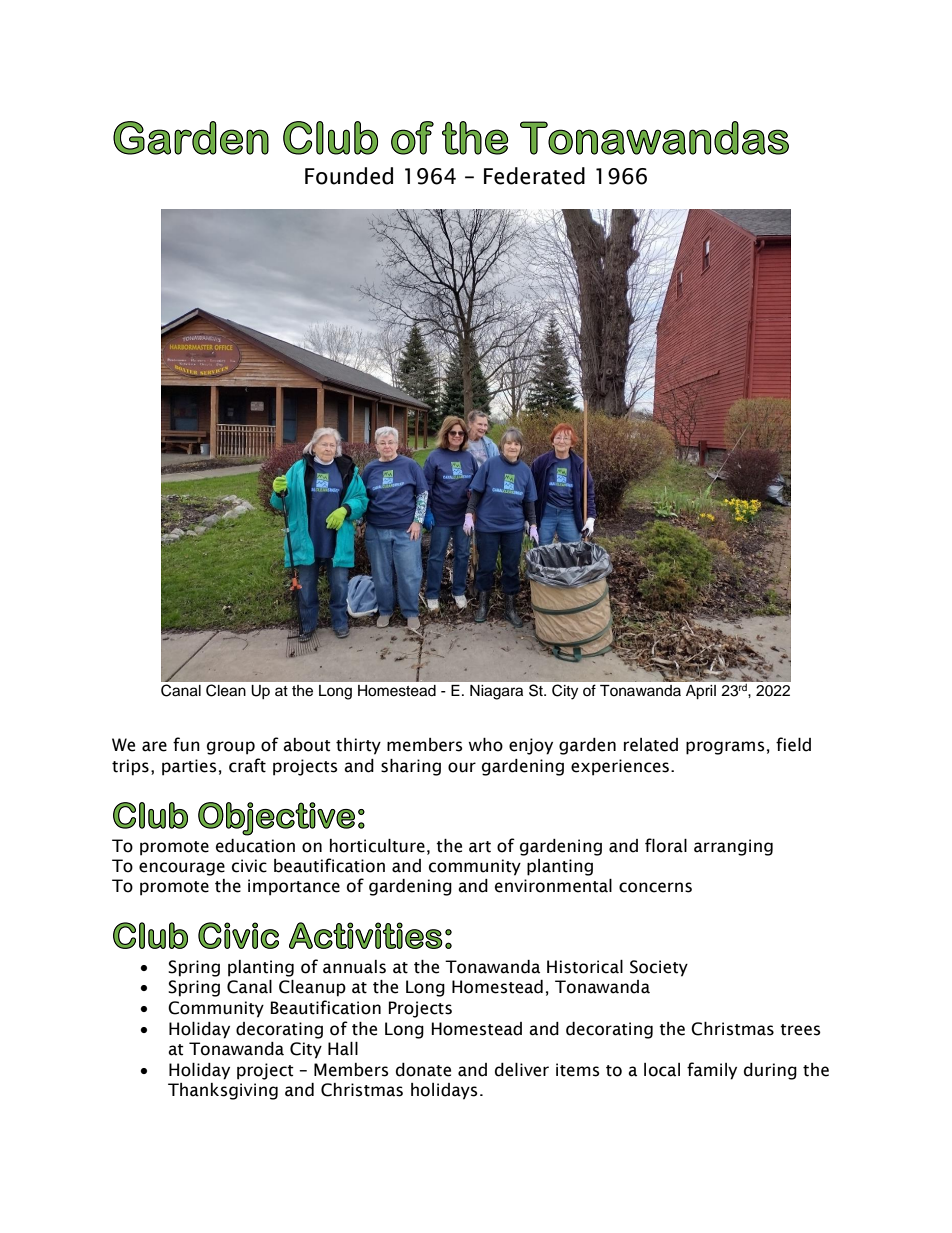 The width and height of the document is (952, 1233). What do you see at coordinates (531, 746) in the document?
I see `enjoy` at bounding box center [531, 746].
